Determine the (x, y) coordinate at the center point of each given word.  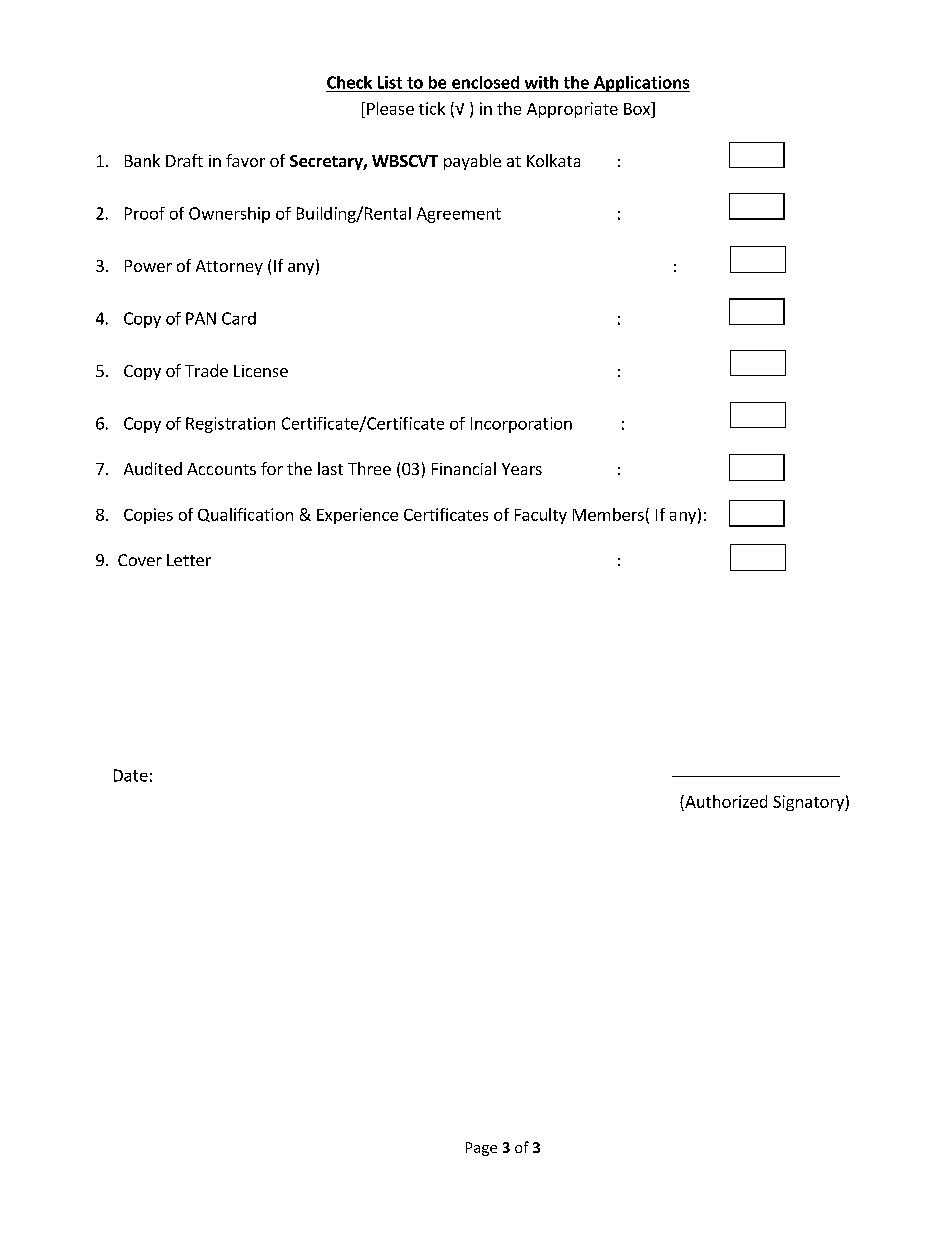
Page (481, 1149)
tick (432, 108)
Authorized (725, 801)
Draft (184, 160)
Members (608, 514)
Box (638, 108)
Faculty (541, 516)
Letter (189, 560)
